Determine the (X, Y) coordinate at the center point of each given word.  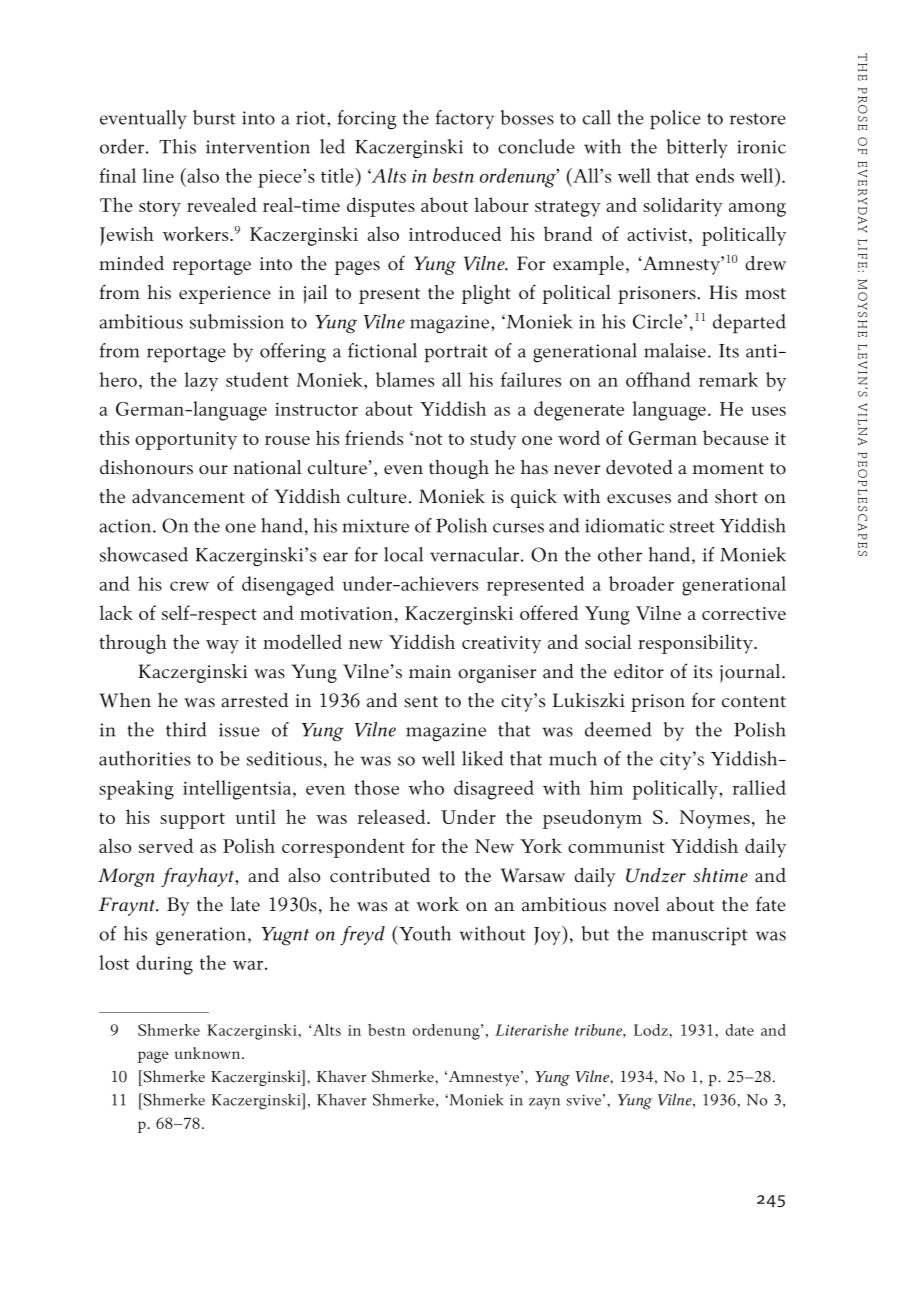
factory (465, 119)
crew (189, 586)
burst (214, 117)
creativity (501, 645)
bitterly (697, 148)
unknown (208, 1053)
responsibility (696, 644)
